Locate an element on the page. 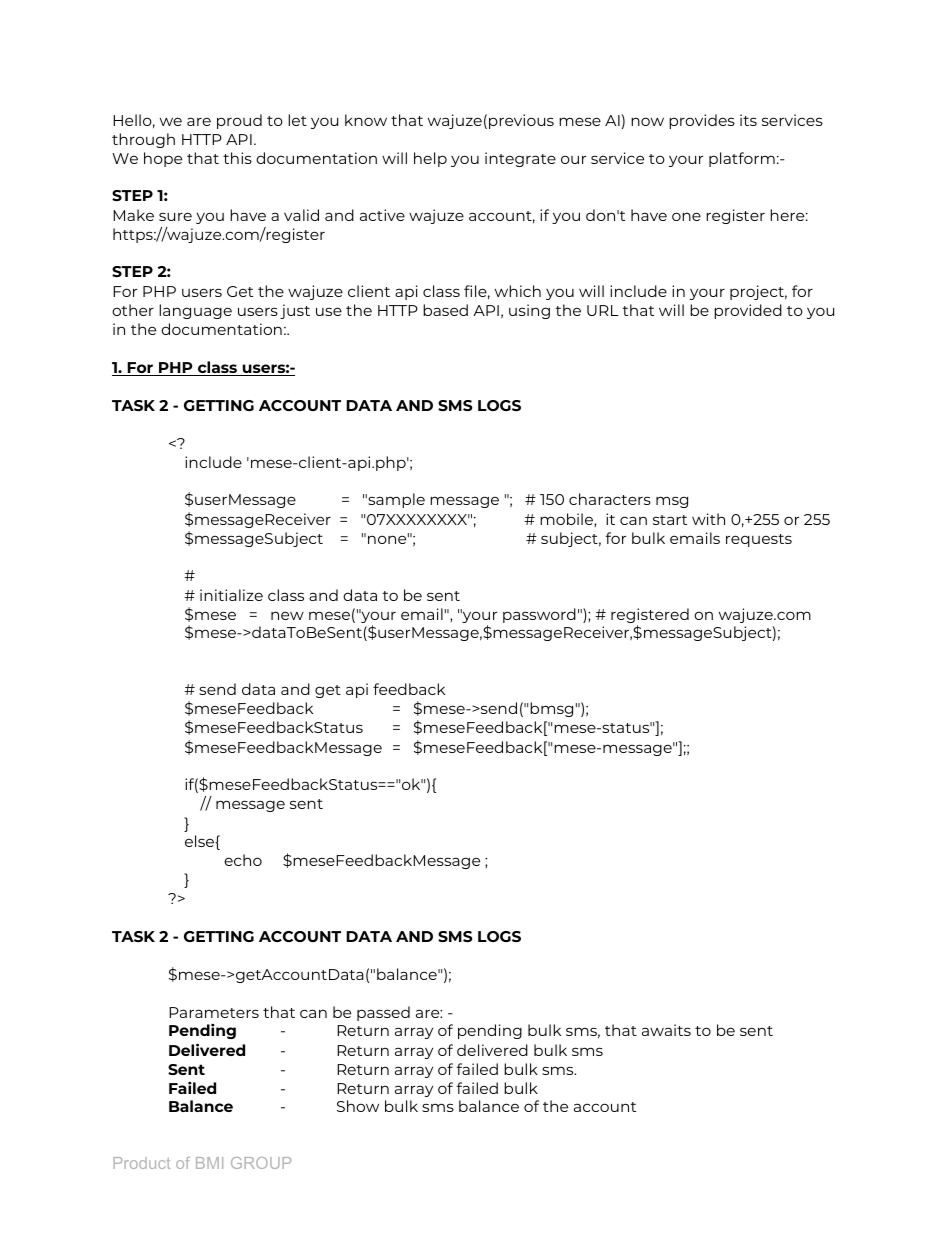  help is located at coordinates (430, 159).
